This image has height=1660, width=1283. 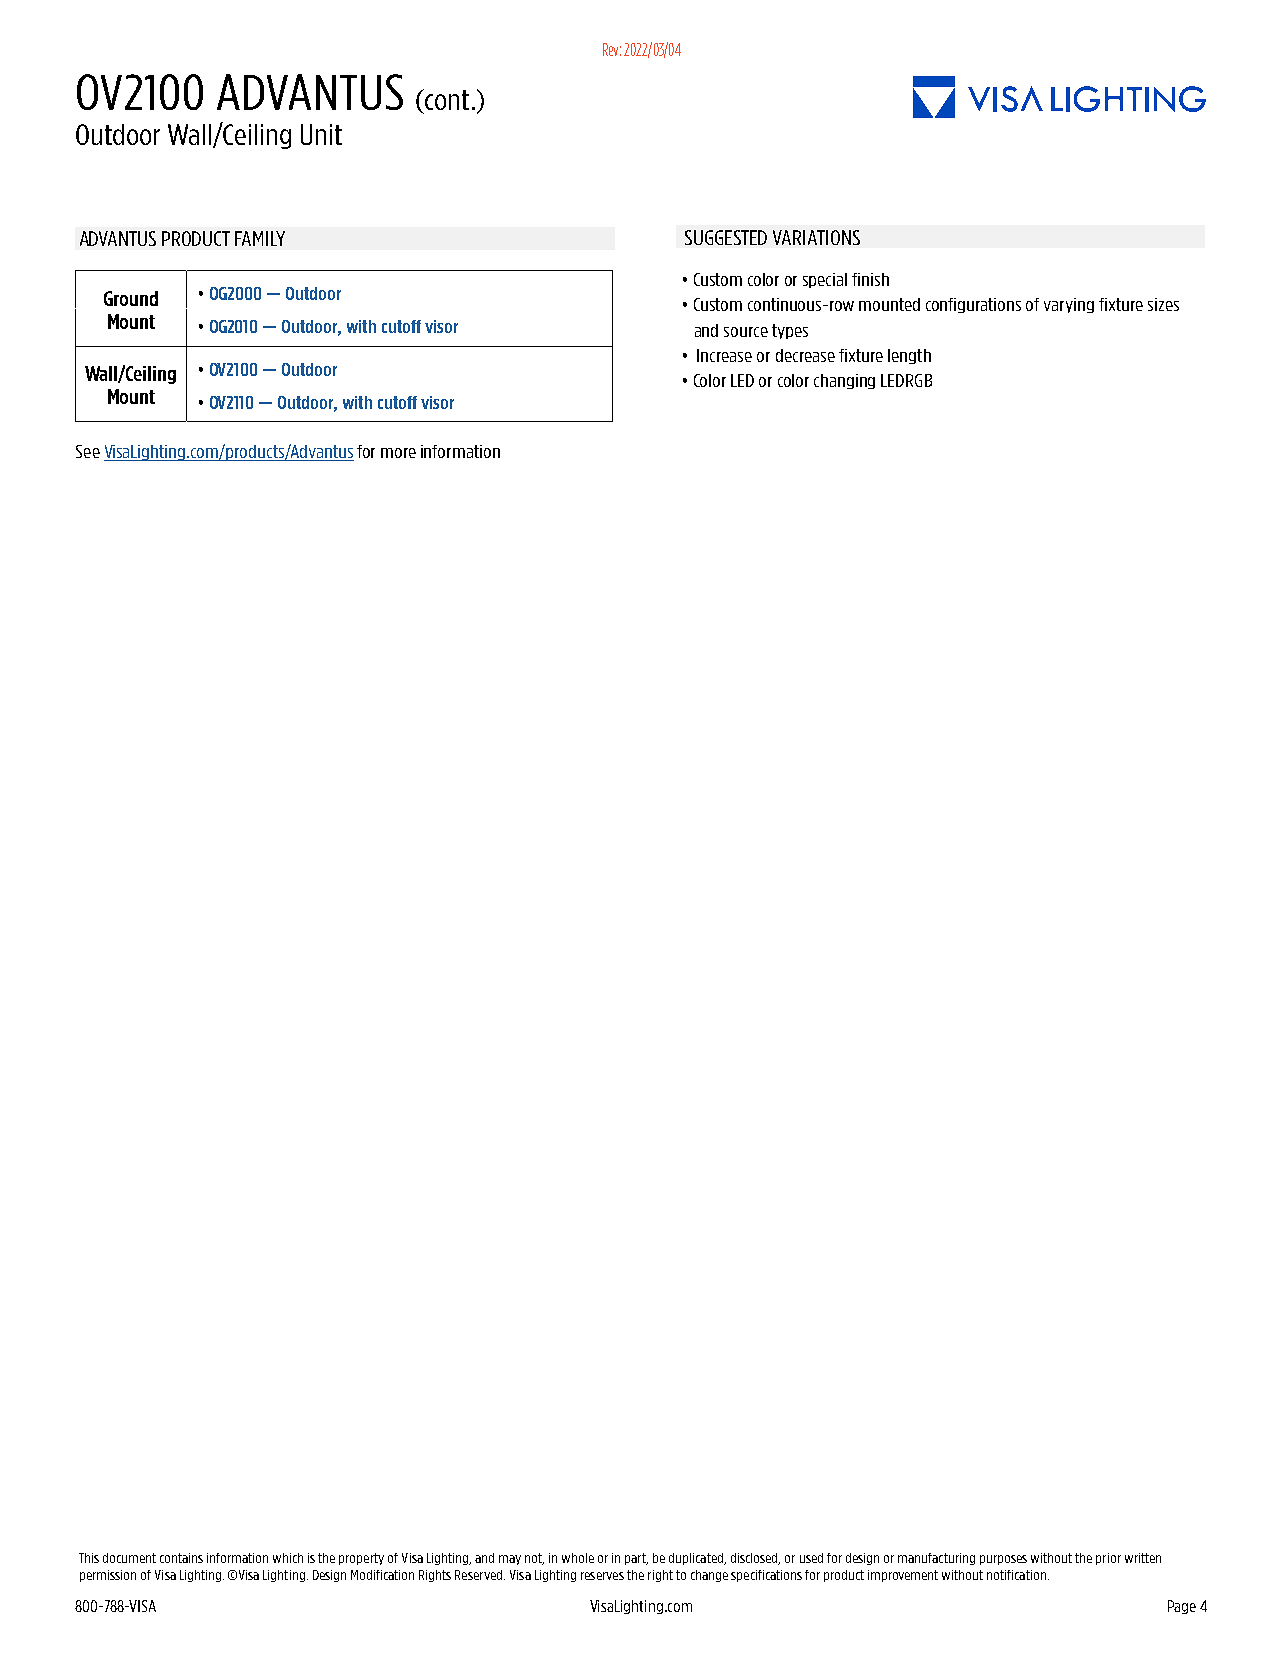 I want to click on See, so click(x=88, y=451).
